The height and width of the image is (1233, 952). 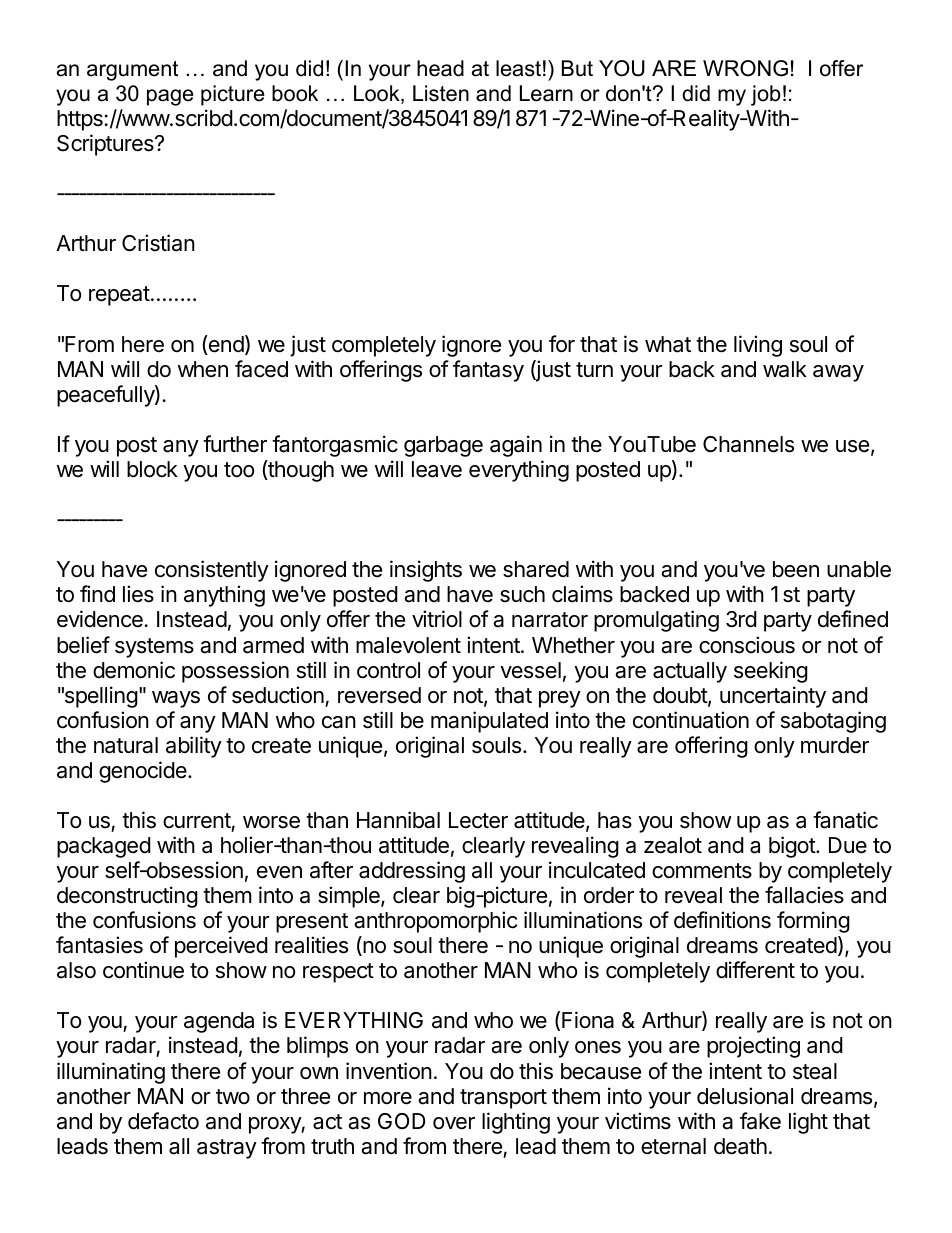 I want to click on over, so click(x=454, y=1123).
